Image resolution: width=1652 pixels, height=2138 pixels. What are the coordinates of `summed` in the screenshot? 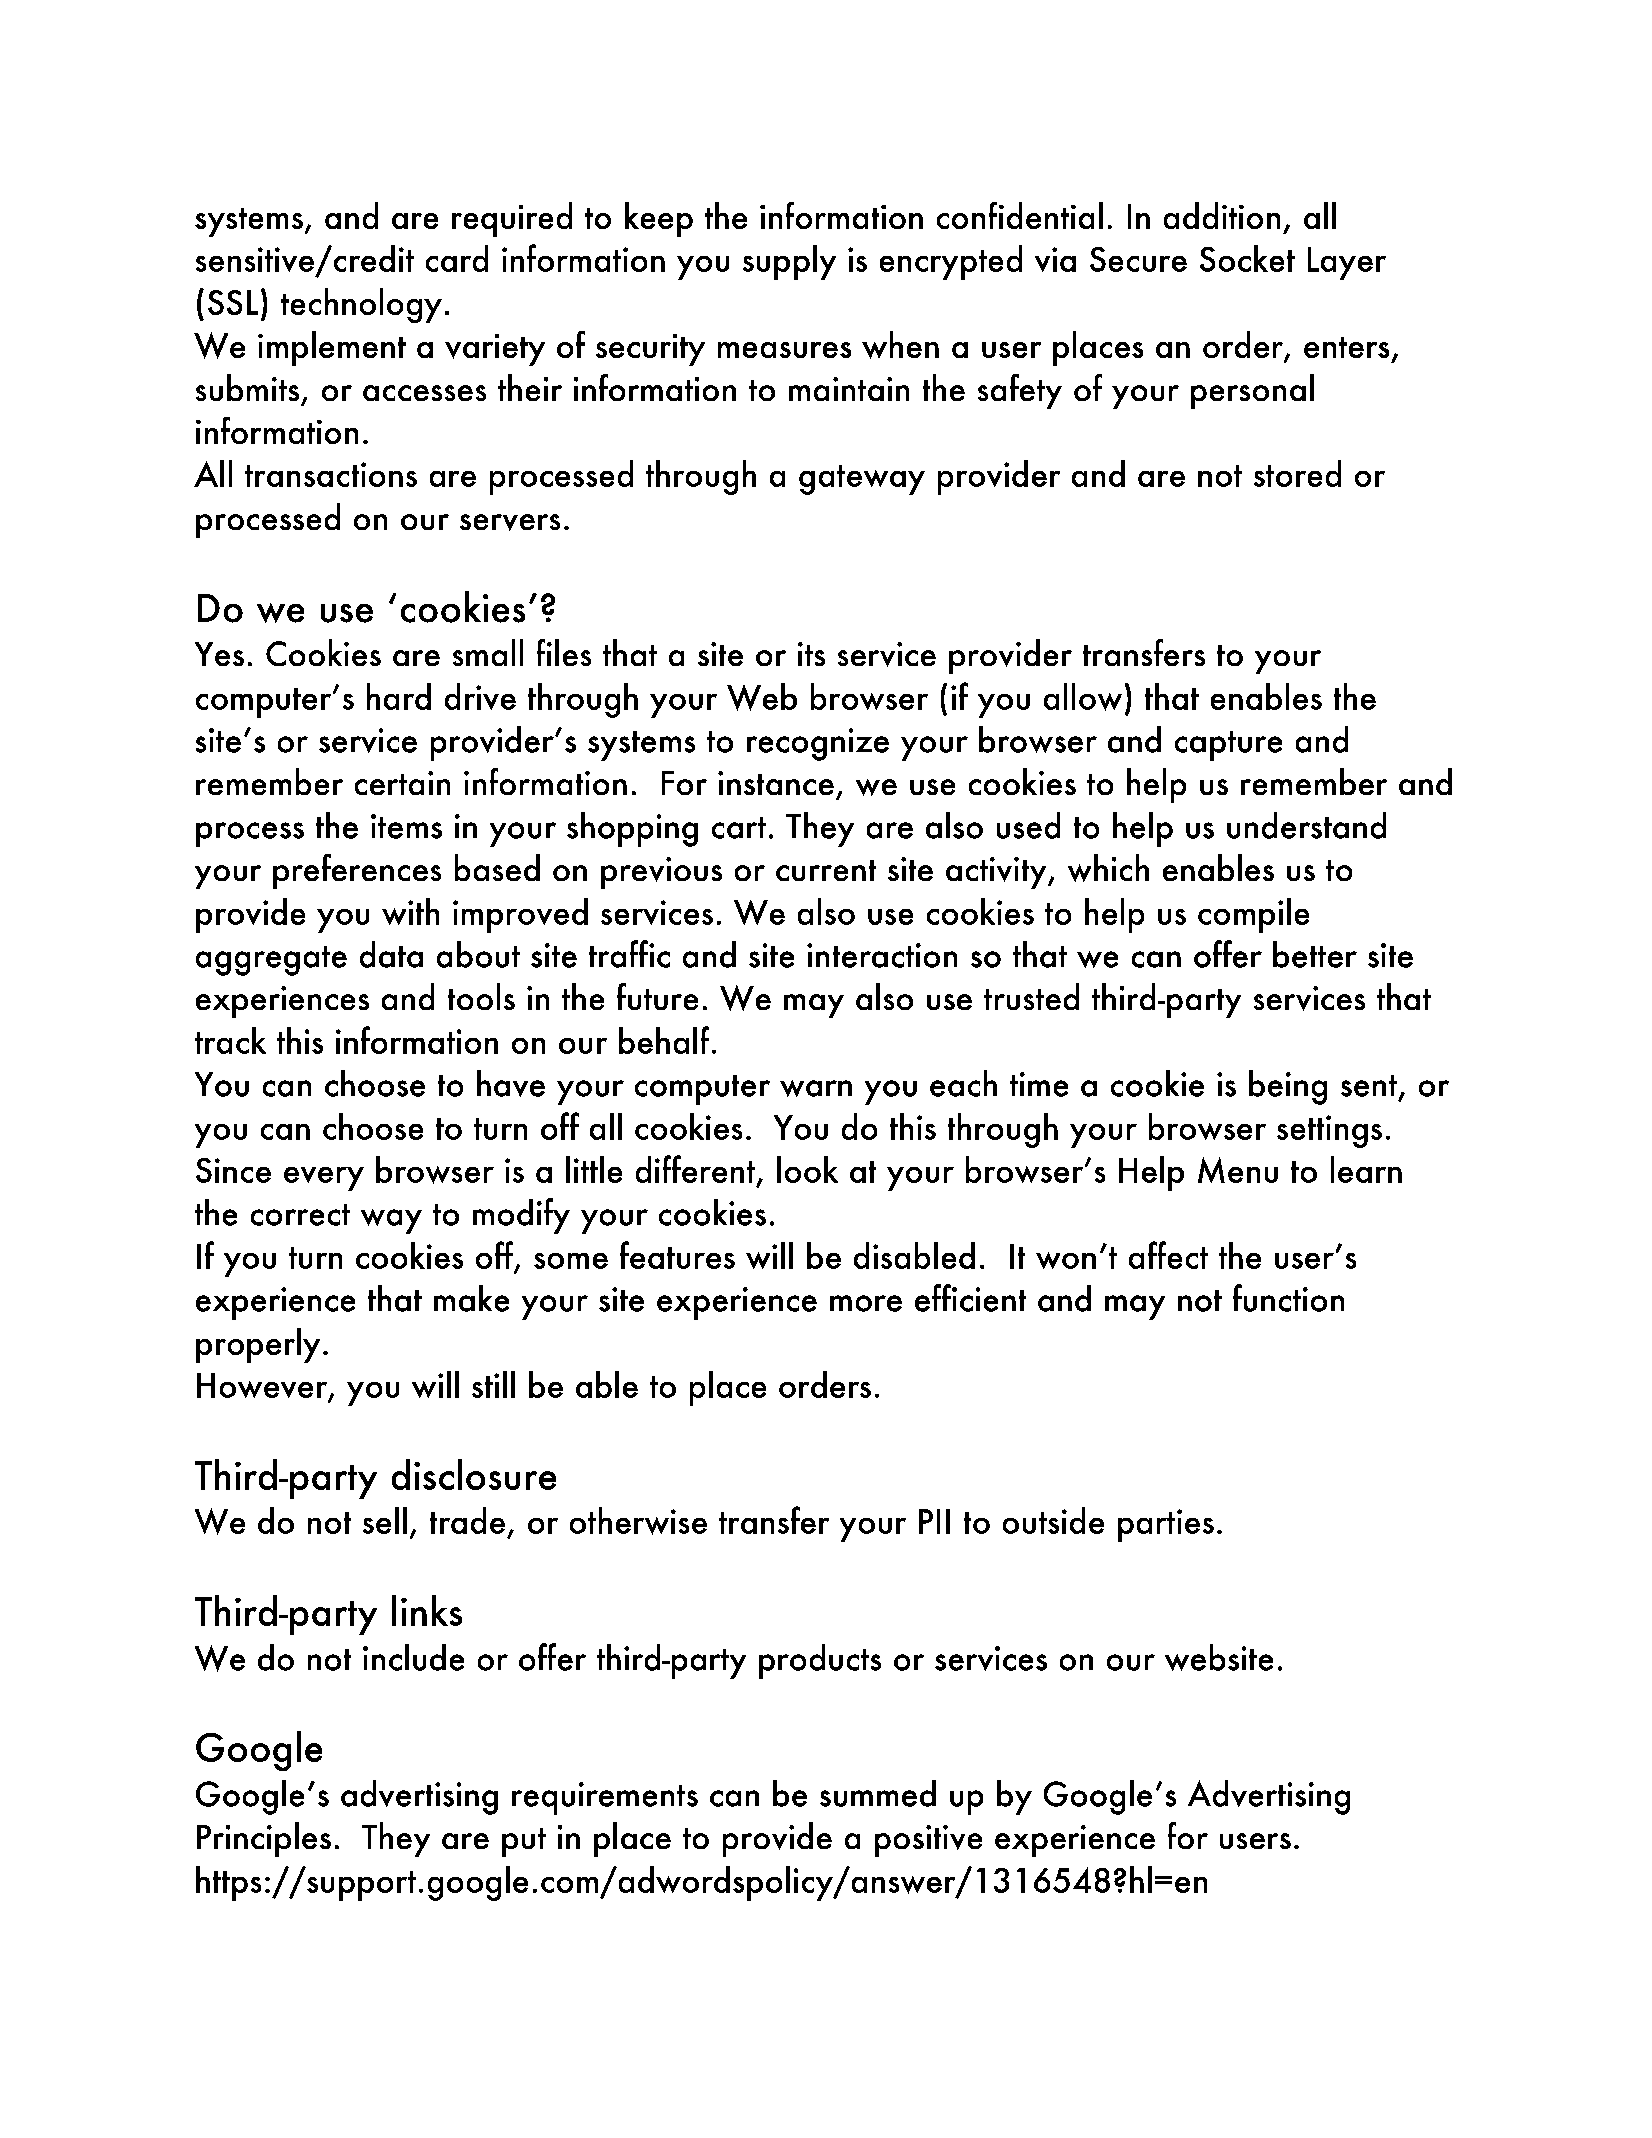 It's located at (878, 1793).
